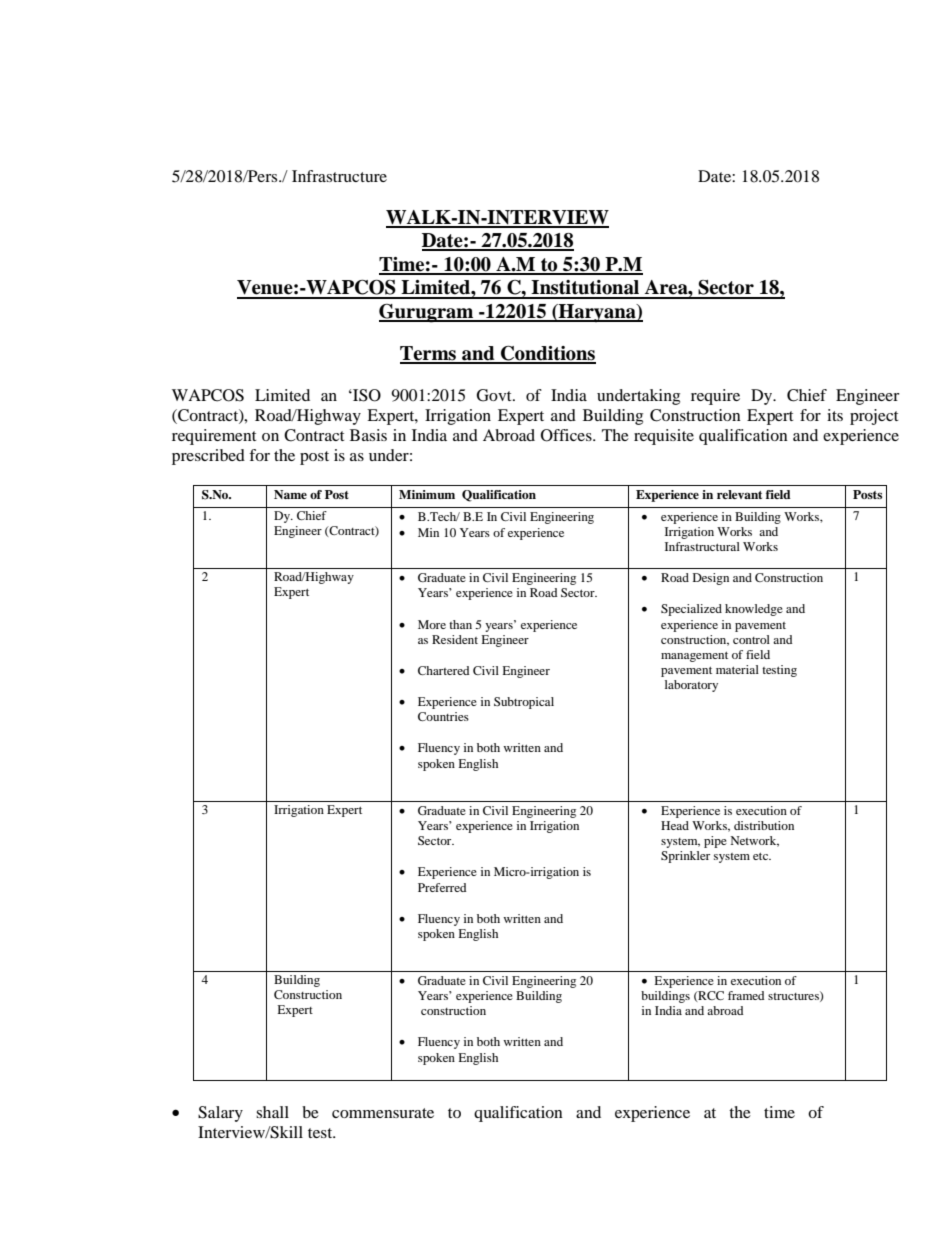 This document has height=1233, width=952. Describe the element at coordinates (432, 624) in the document. I see `More` at that location.
